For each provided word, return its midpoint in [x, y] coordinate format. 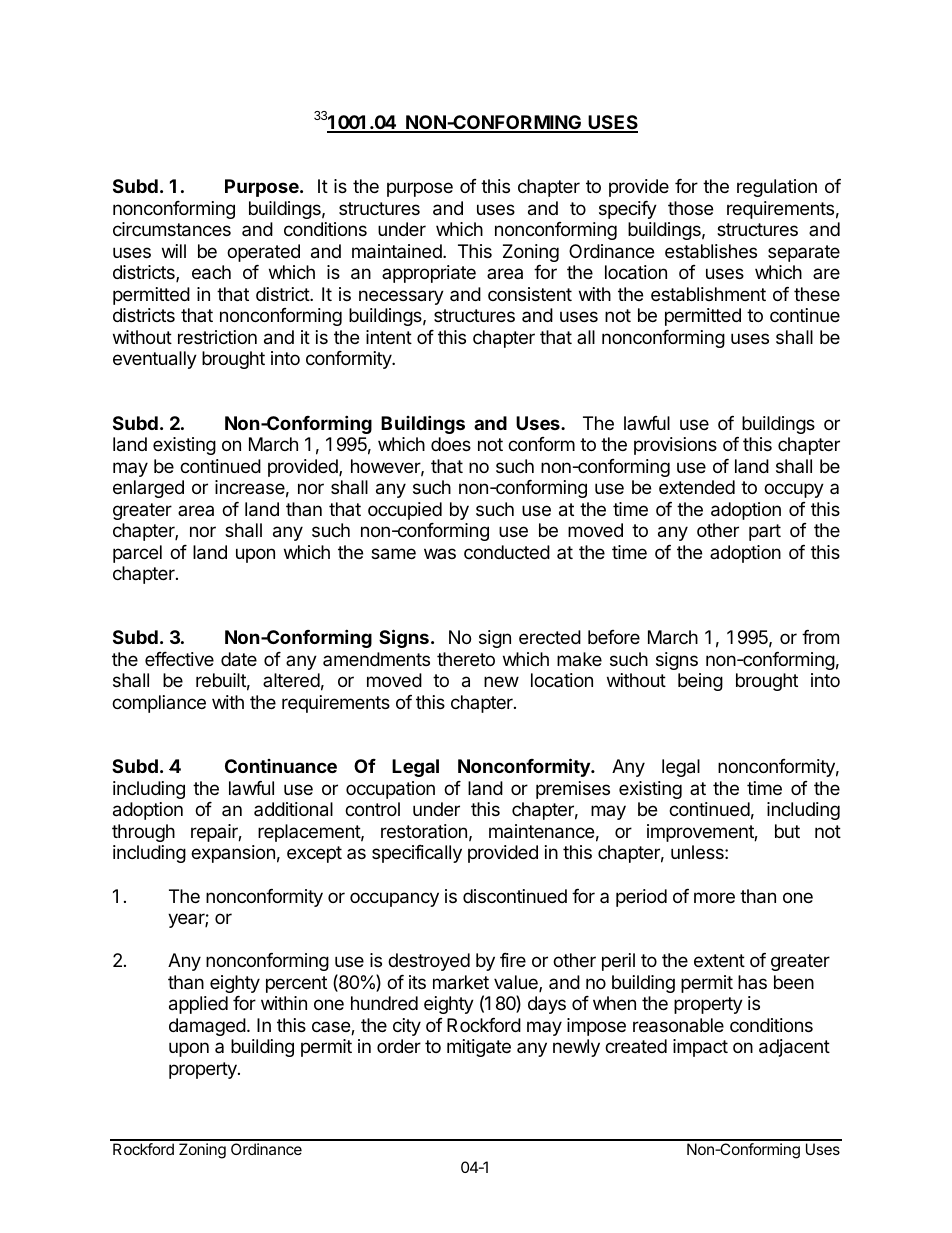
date [239, 659]
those [690, 208]
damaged [207, 1027]
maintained [398, 251]
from [820, 637]
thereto [466, 659]
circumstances [172, 229]
